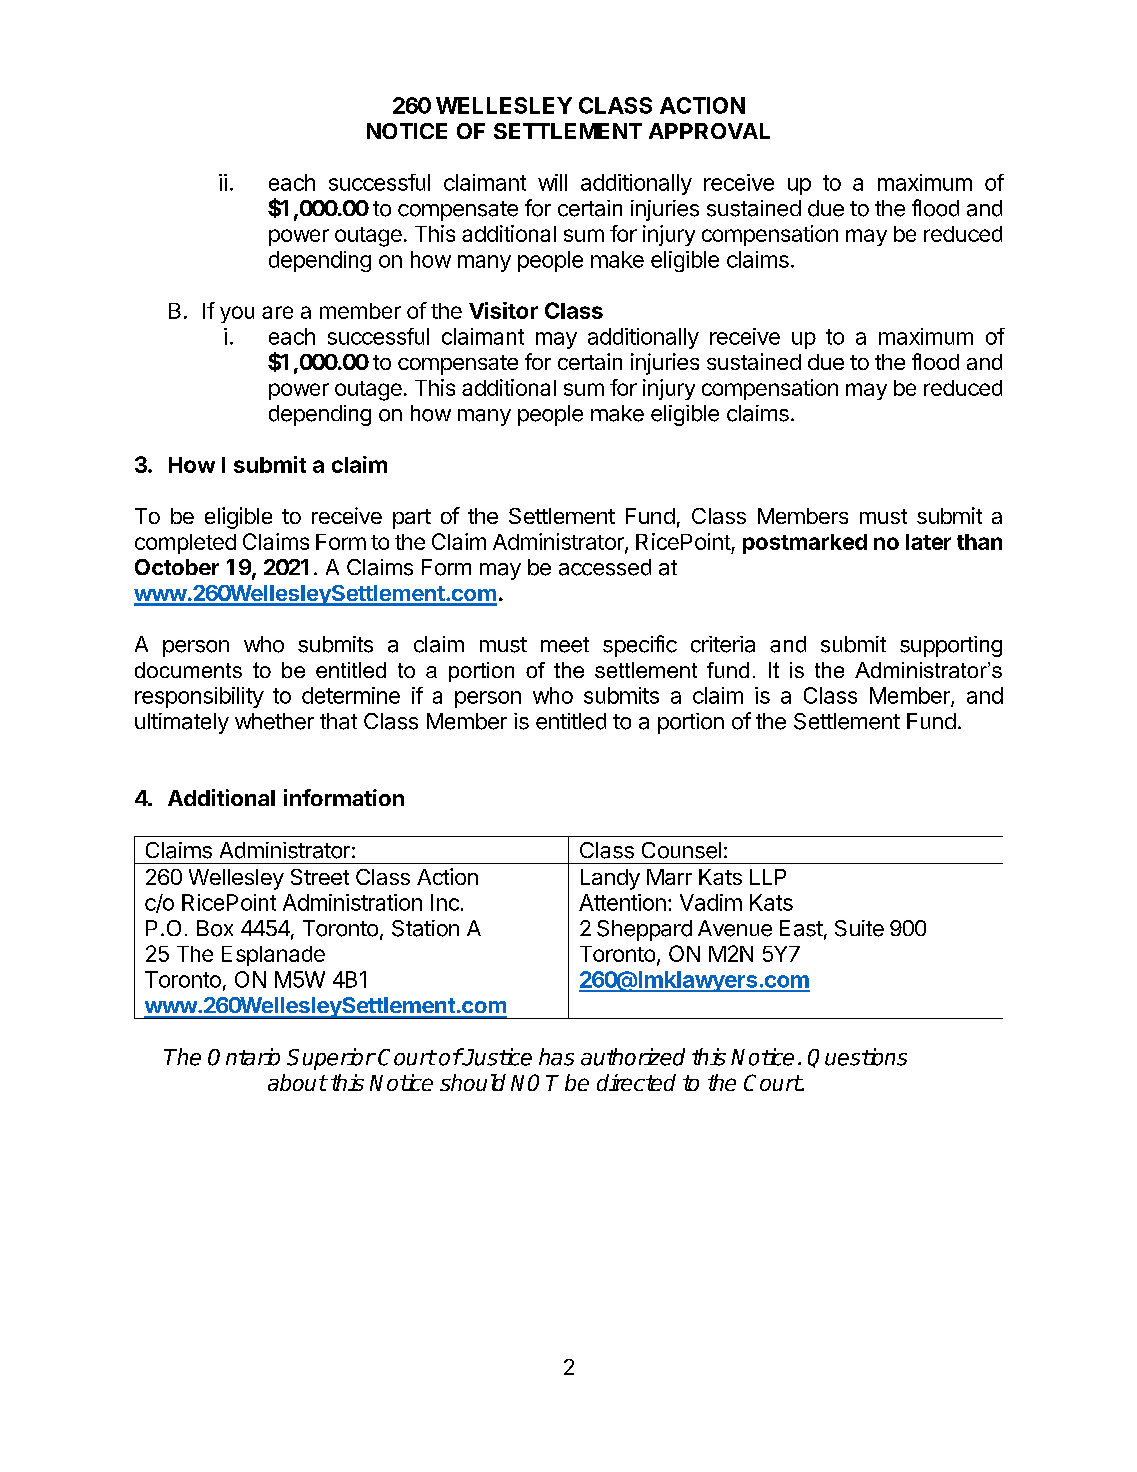 The image size is (1137, 1472). What do you see at coordinates (565, 645) in the screenshot?
I see `meet` at bounding box center [565, 645].
